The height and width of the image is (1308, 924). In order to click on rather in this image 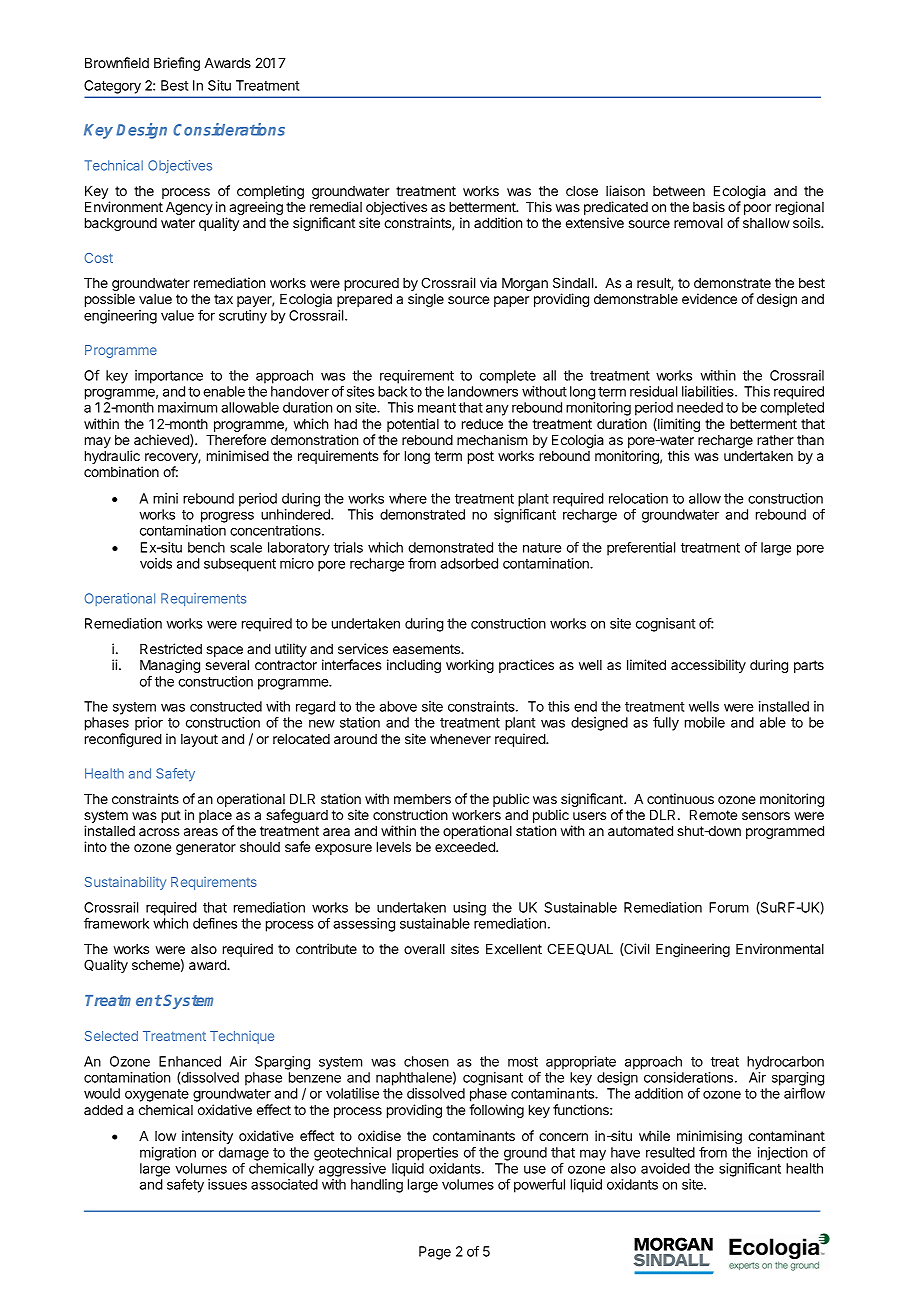, I will do `click(775, 440)`.
